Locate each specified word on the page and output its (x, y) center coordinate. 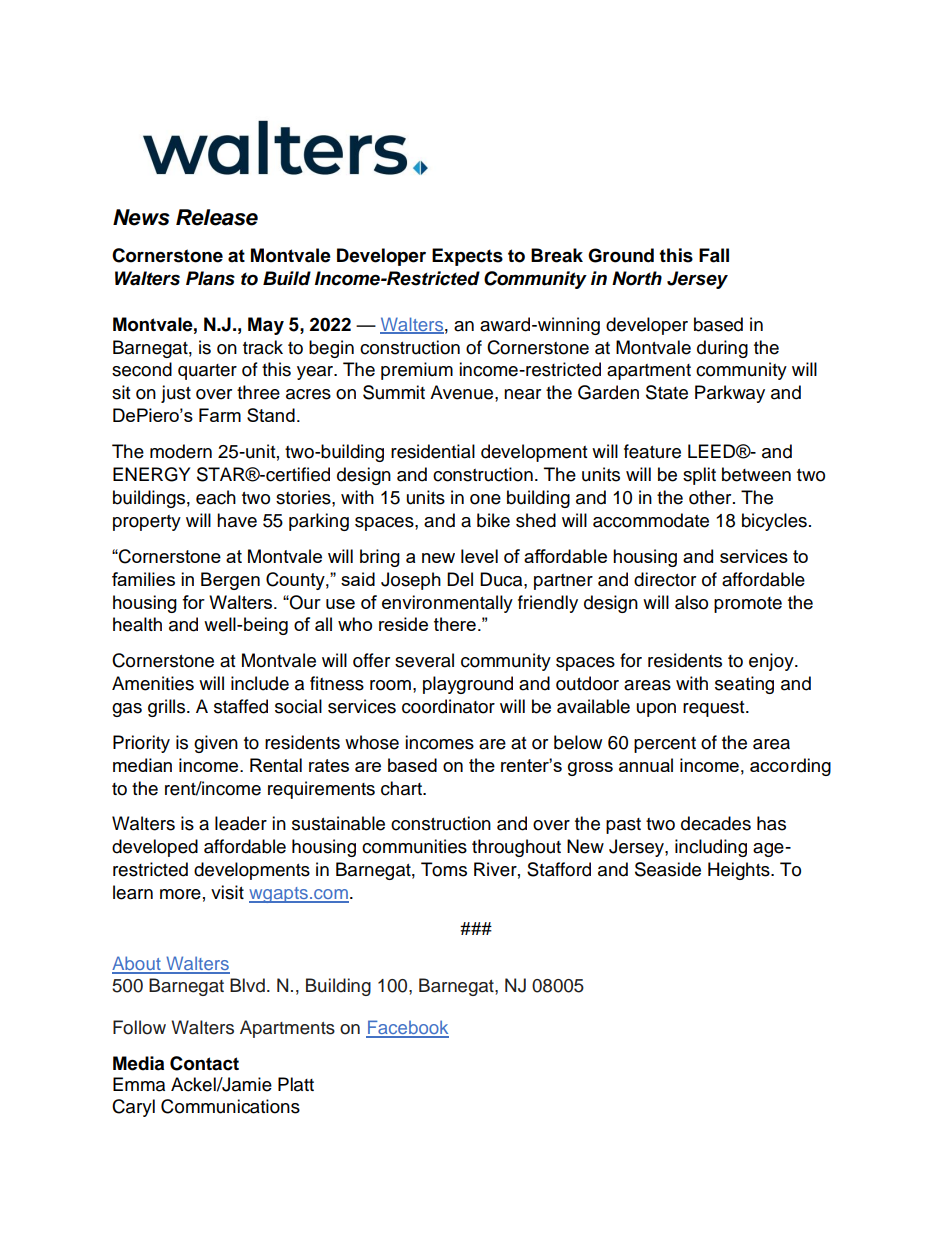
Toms (444, 869)
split (699, 476)
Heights (740, 871)
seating (744, 685)
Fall (714, 255)
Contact (204, 1063)
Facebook (407, 1028)
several (424, 660)
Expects (467, 257)
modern (181, 451)
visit (227, 892)
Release (217, 217)
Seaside (668, 869)
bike (493, 520)
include (260, 683)
